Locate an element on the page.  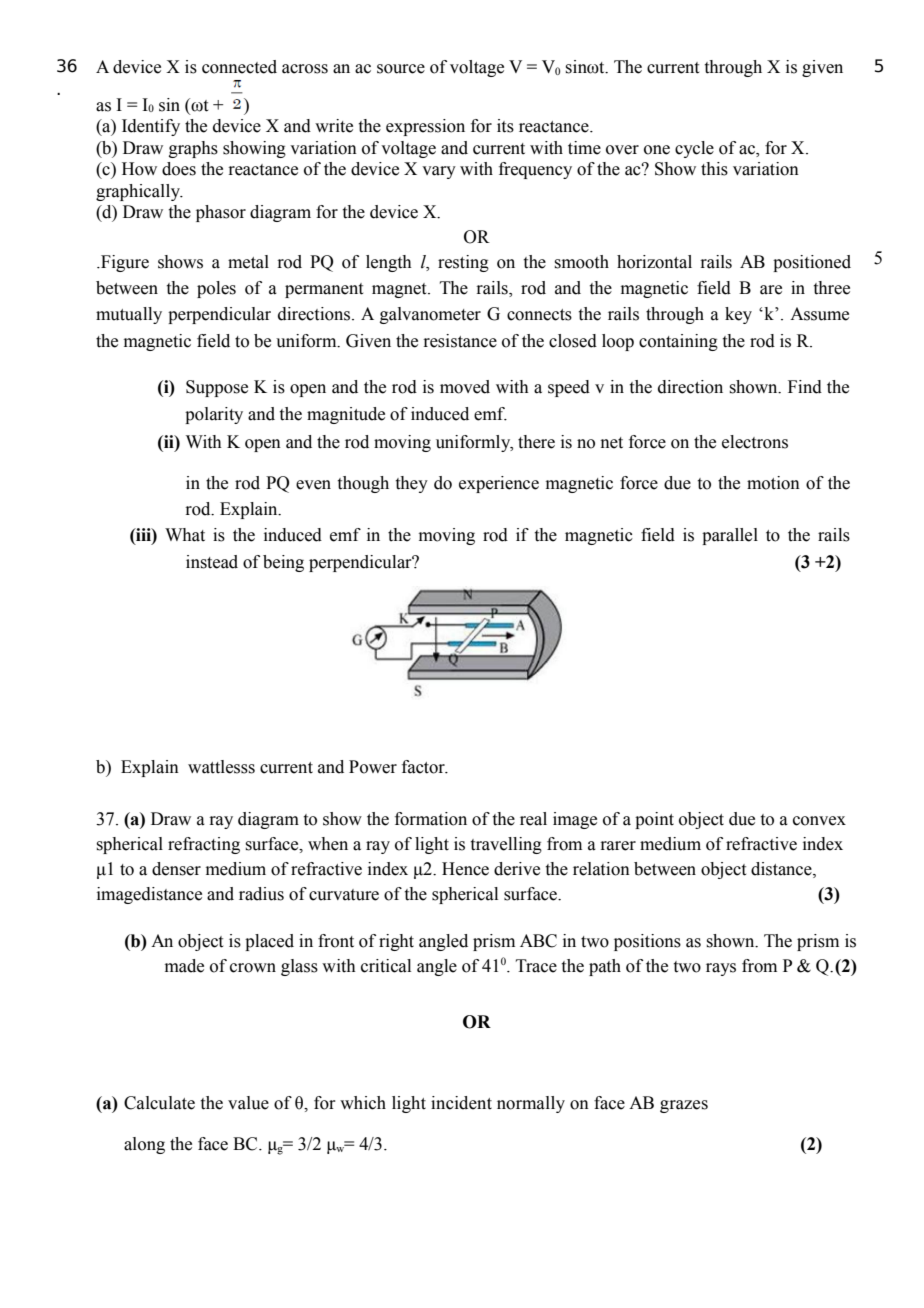
convex is located at coordinates (819, 821).
